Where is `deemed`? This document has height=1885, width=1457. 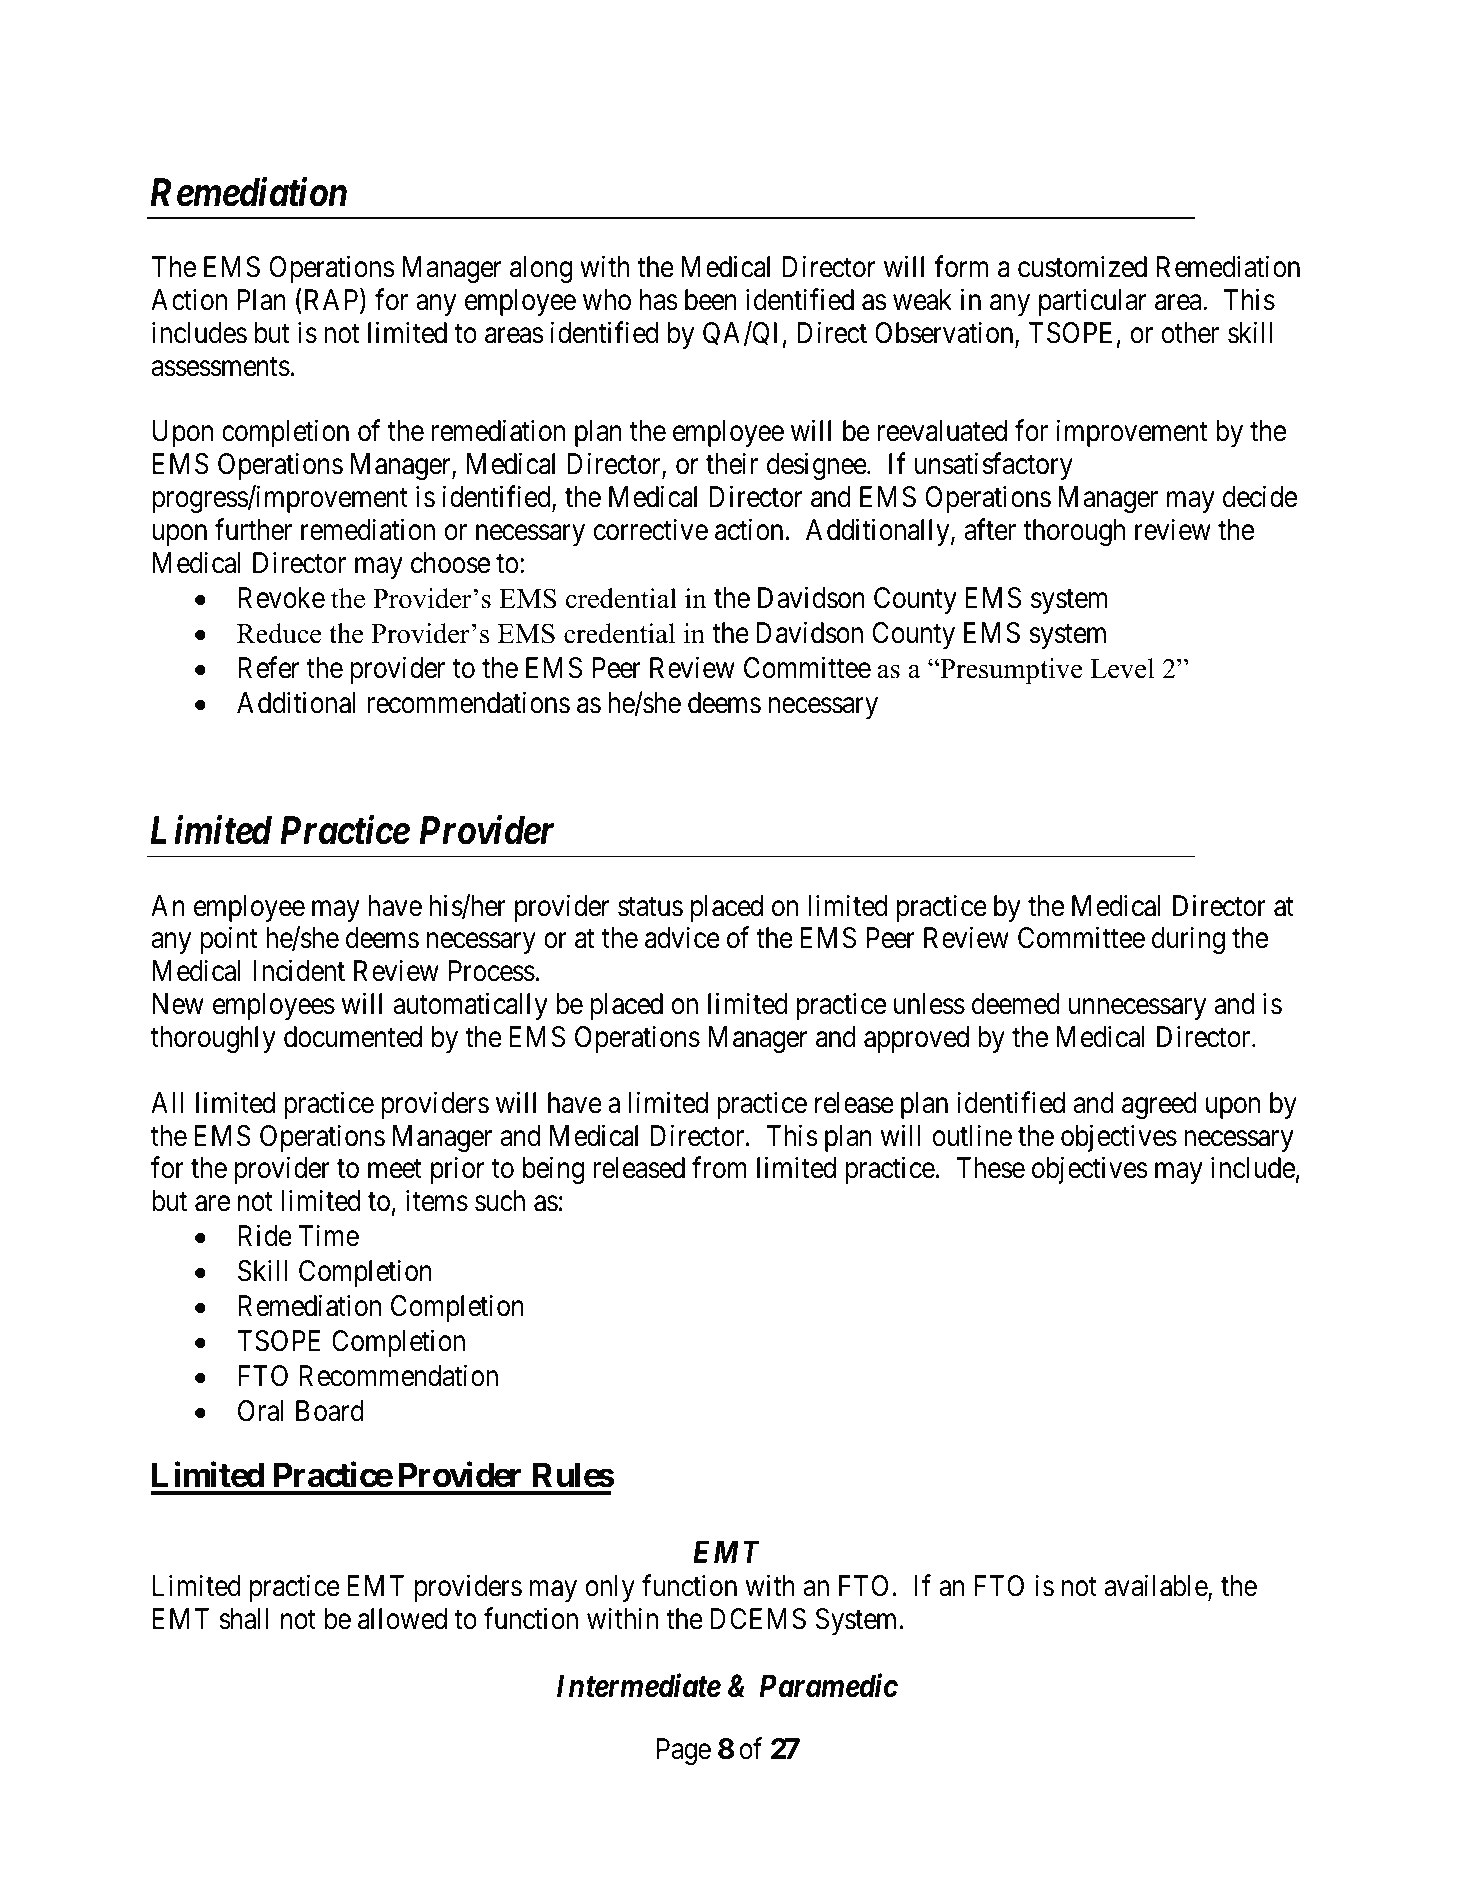 deemed is located at coordinates (1016, 1004).
